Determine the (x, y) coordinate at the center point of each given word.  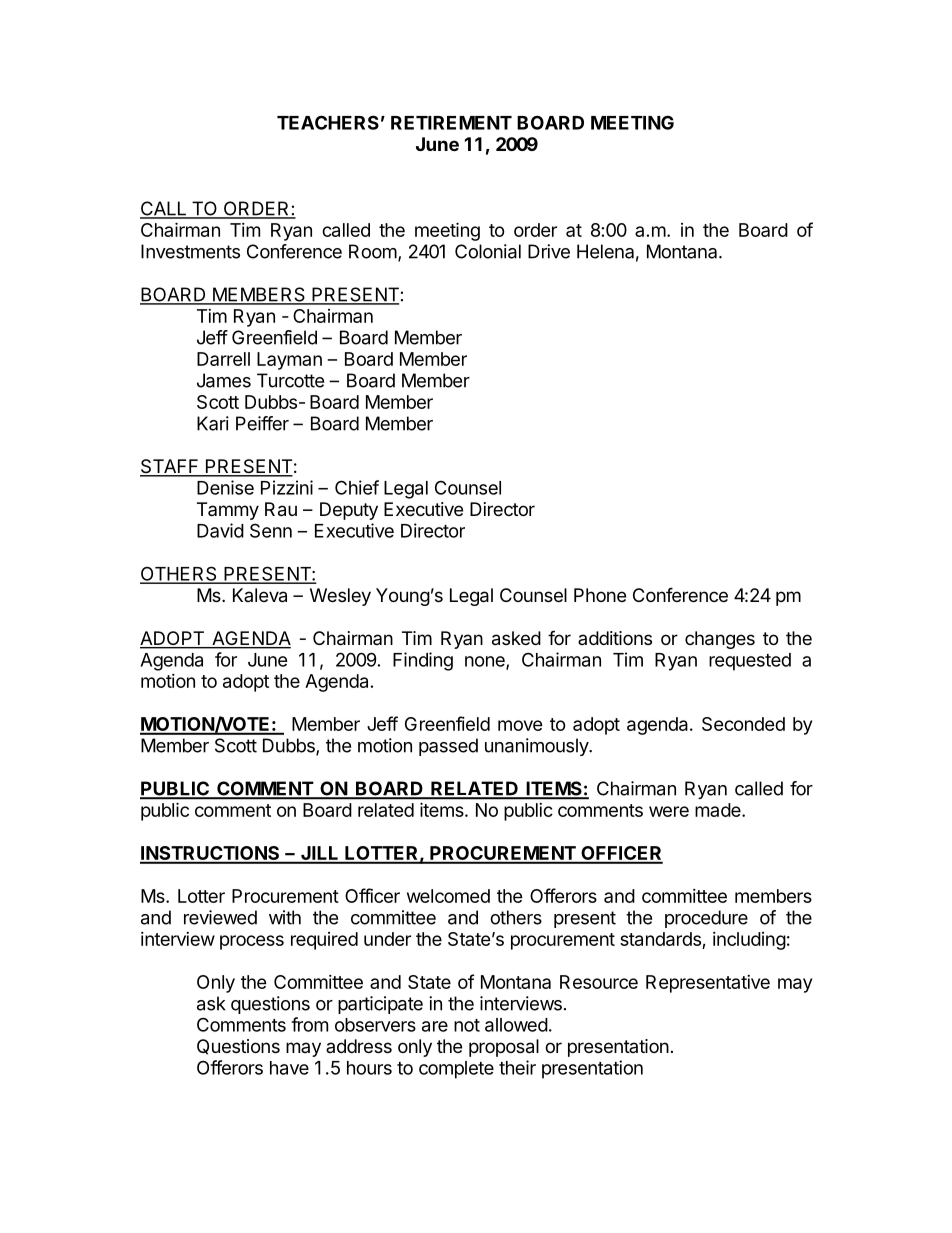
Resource (599, 982)
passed (448, 747)
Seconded (743, 724)
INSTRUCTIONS (211, 854)
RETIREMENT (451, 123)
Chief (357, 487)
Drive (549, 251)
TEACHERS (328, 122)
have (289, 1068)
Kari (213, 423)
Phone (600, 595)
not (467, 1025)
